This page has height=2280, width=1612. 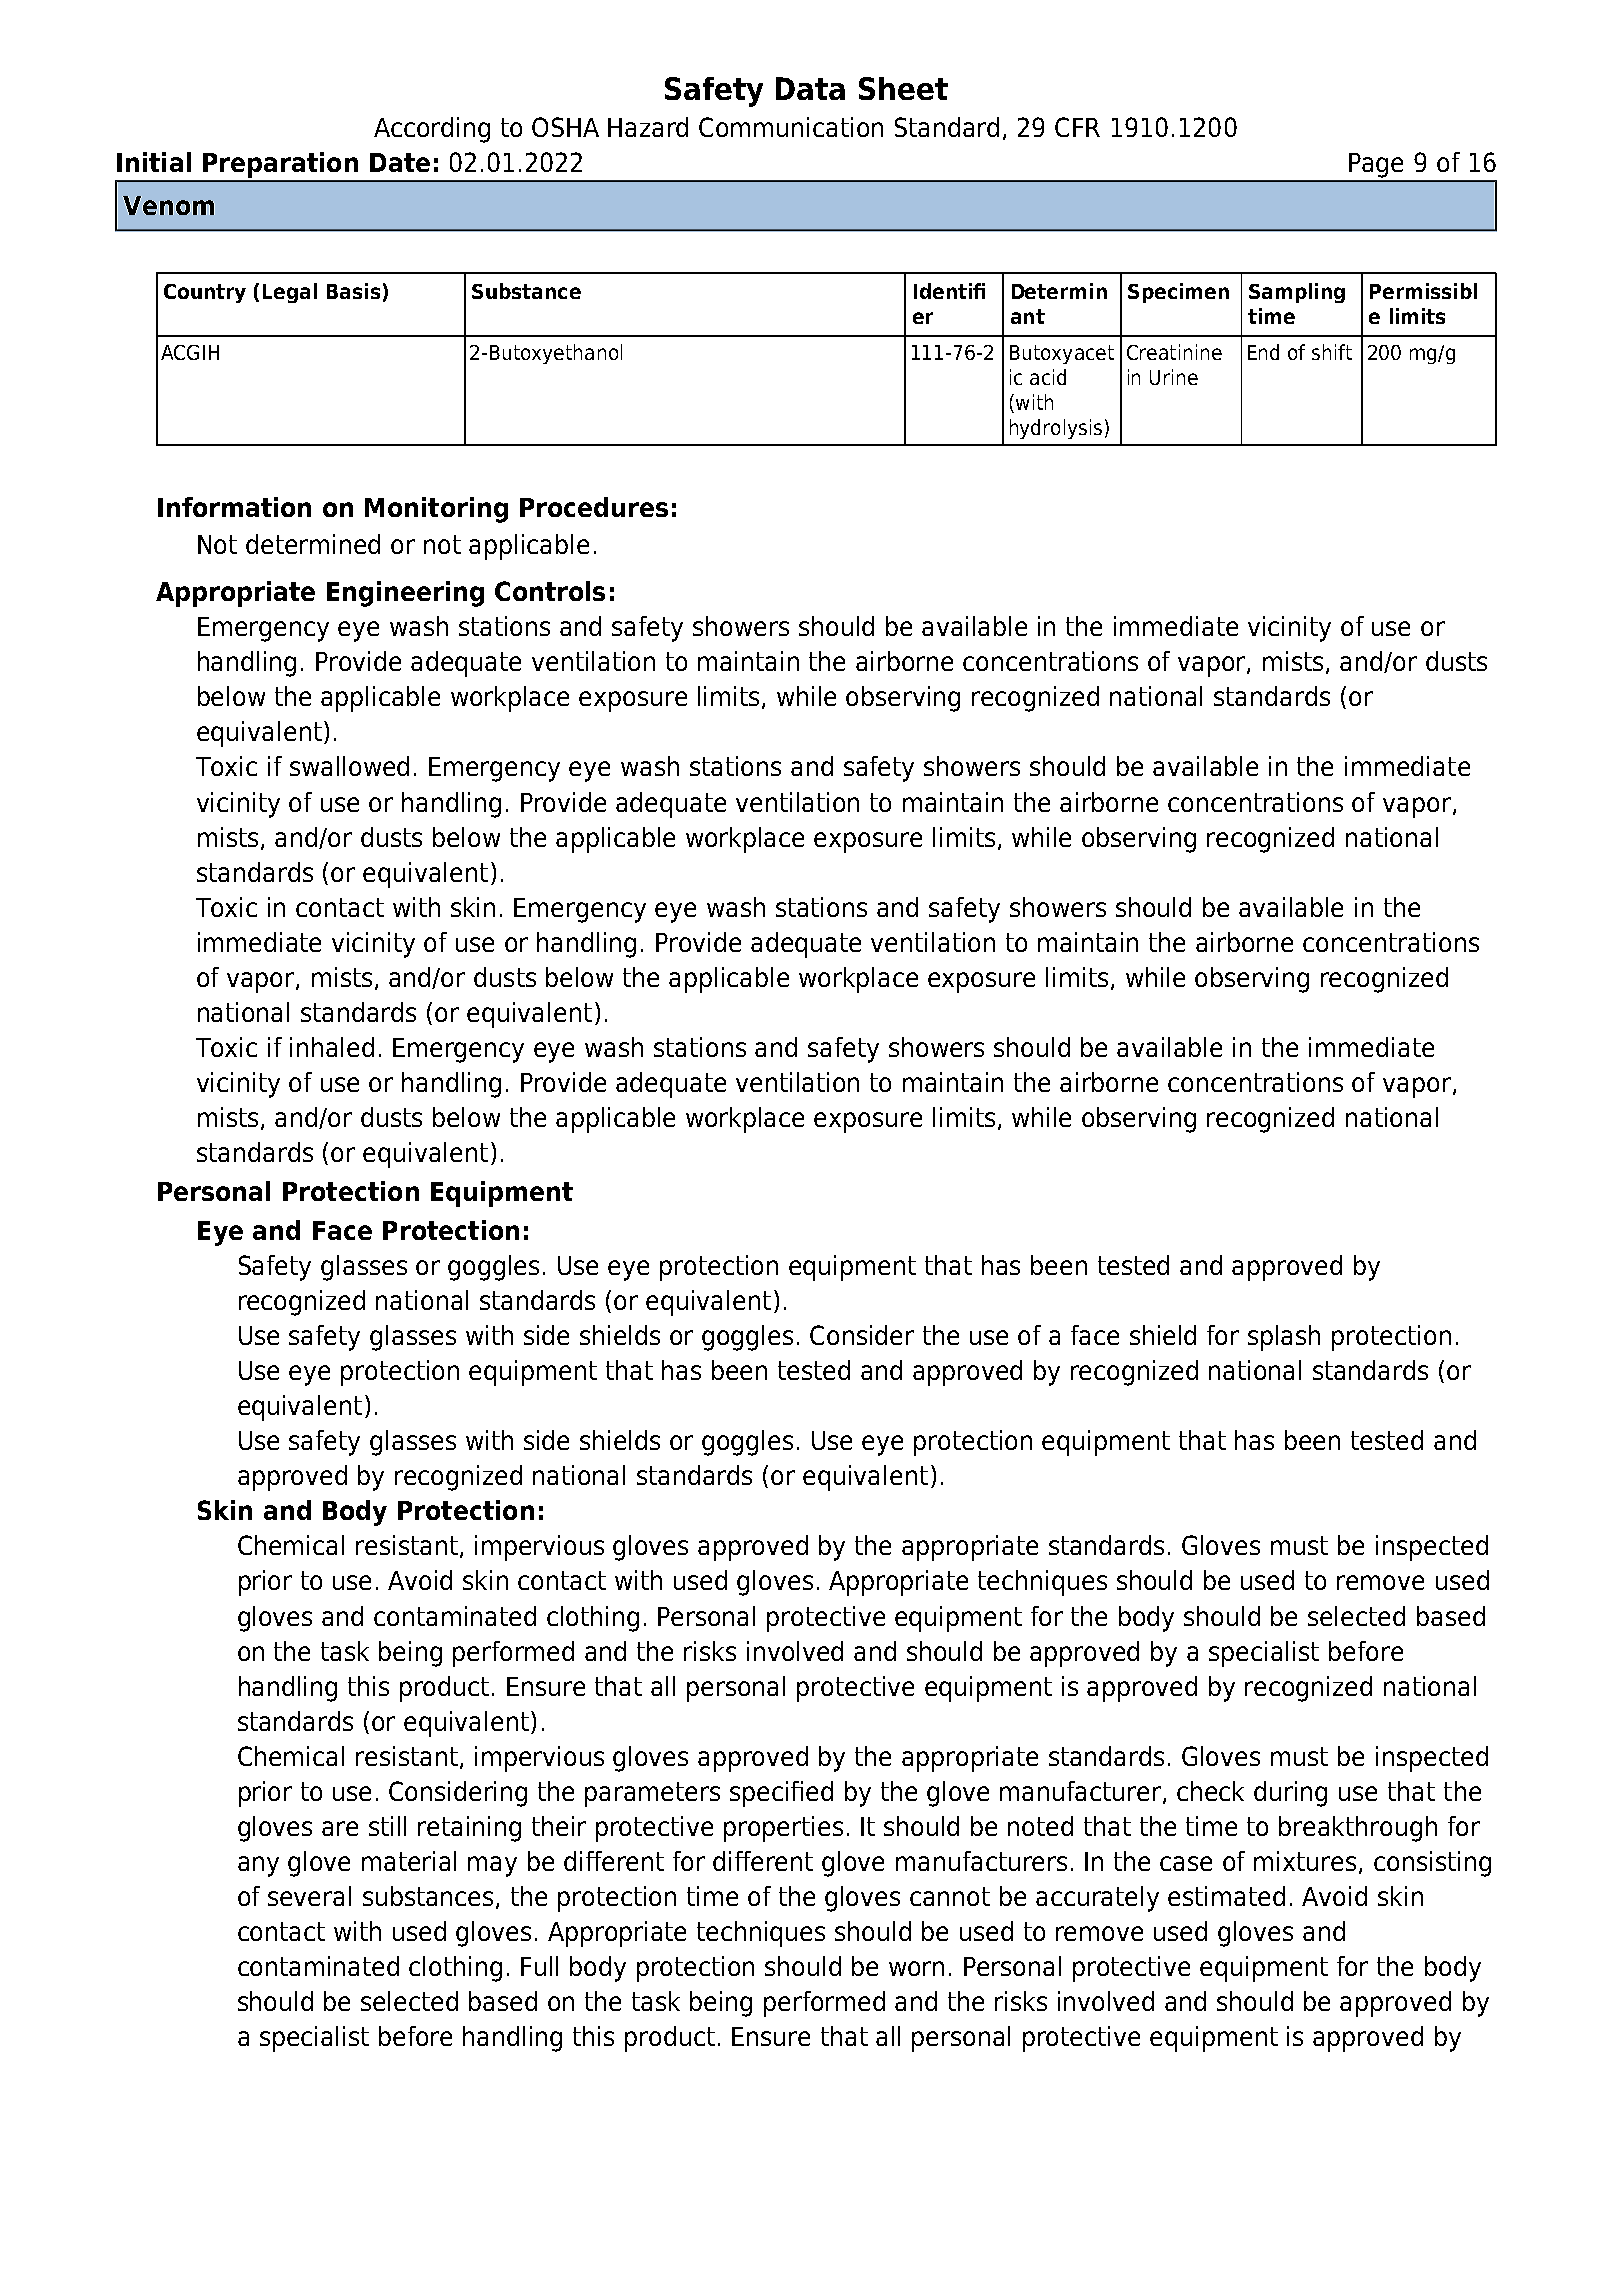 What do you see at coordinates (1297, 293) in the page?
I see `Sampling` at bounding box center [1297, 293].
